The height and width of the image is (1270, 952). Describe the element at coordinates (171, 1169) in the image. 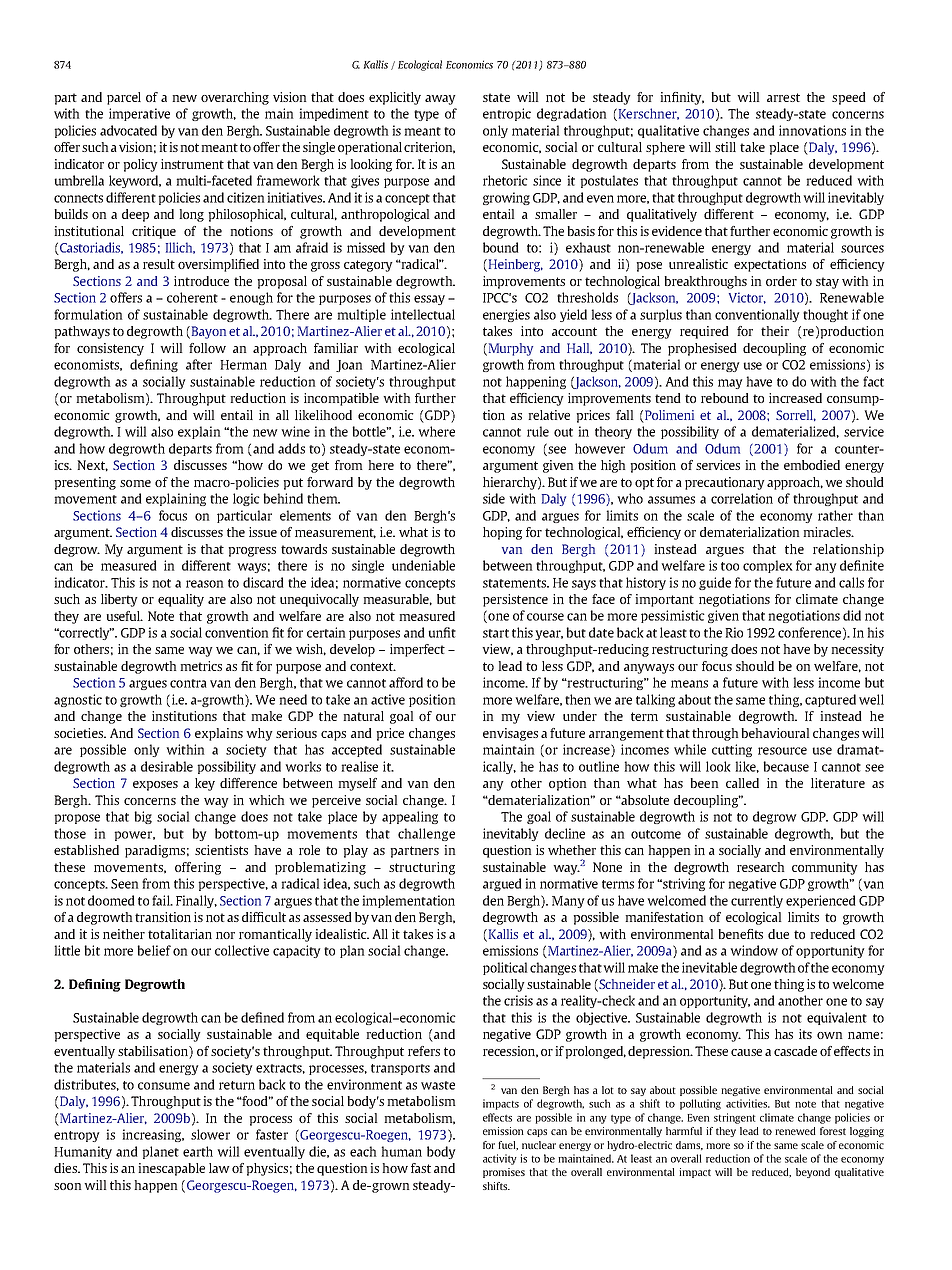

I see `inescapable` at that location.
